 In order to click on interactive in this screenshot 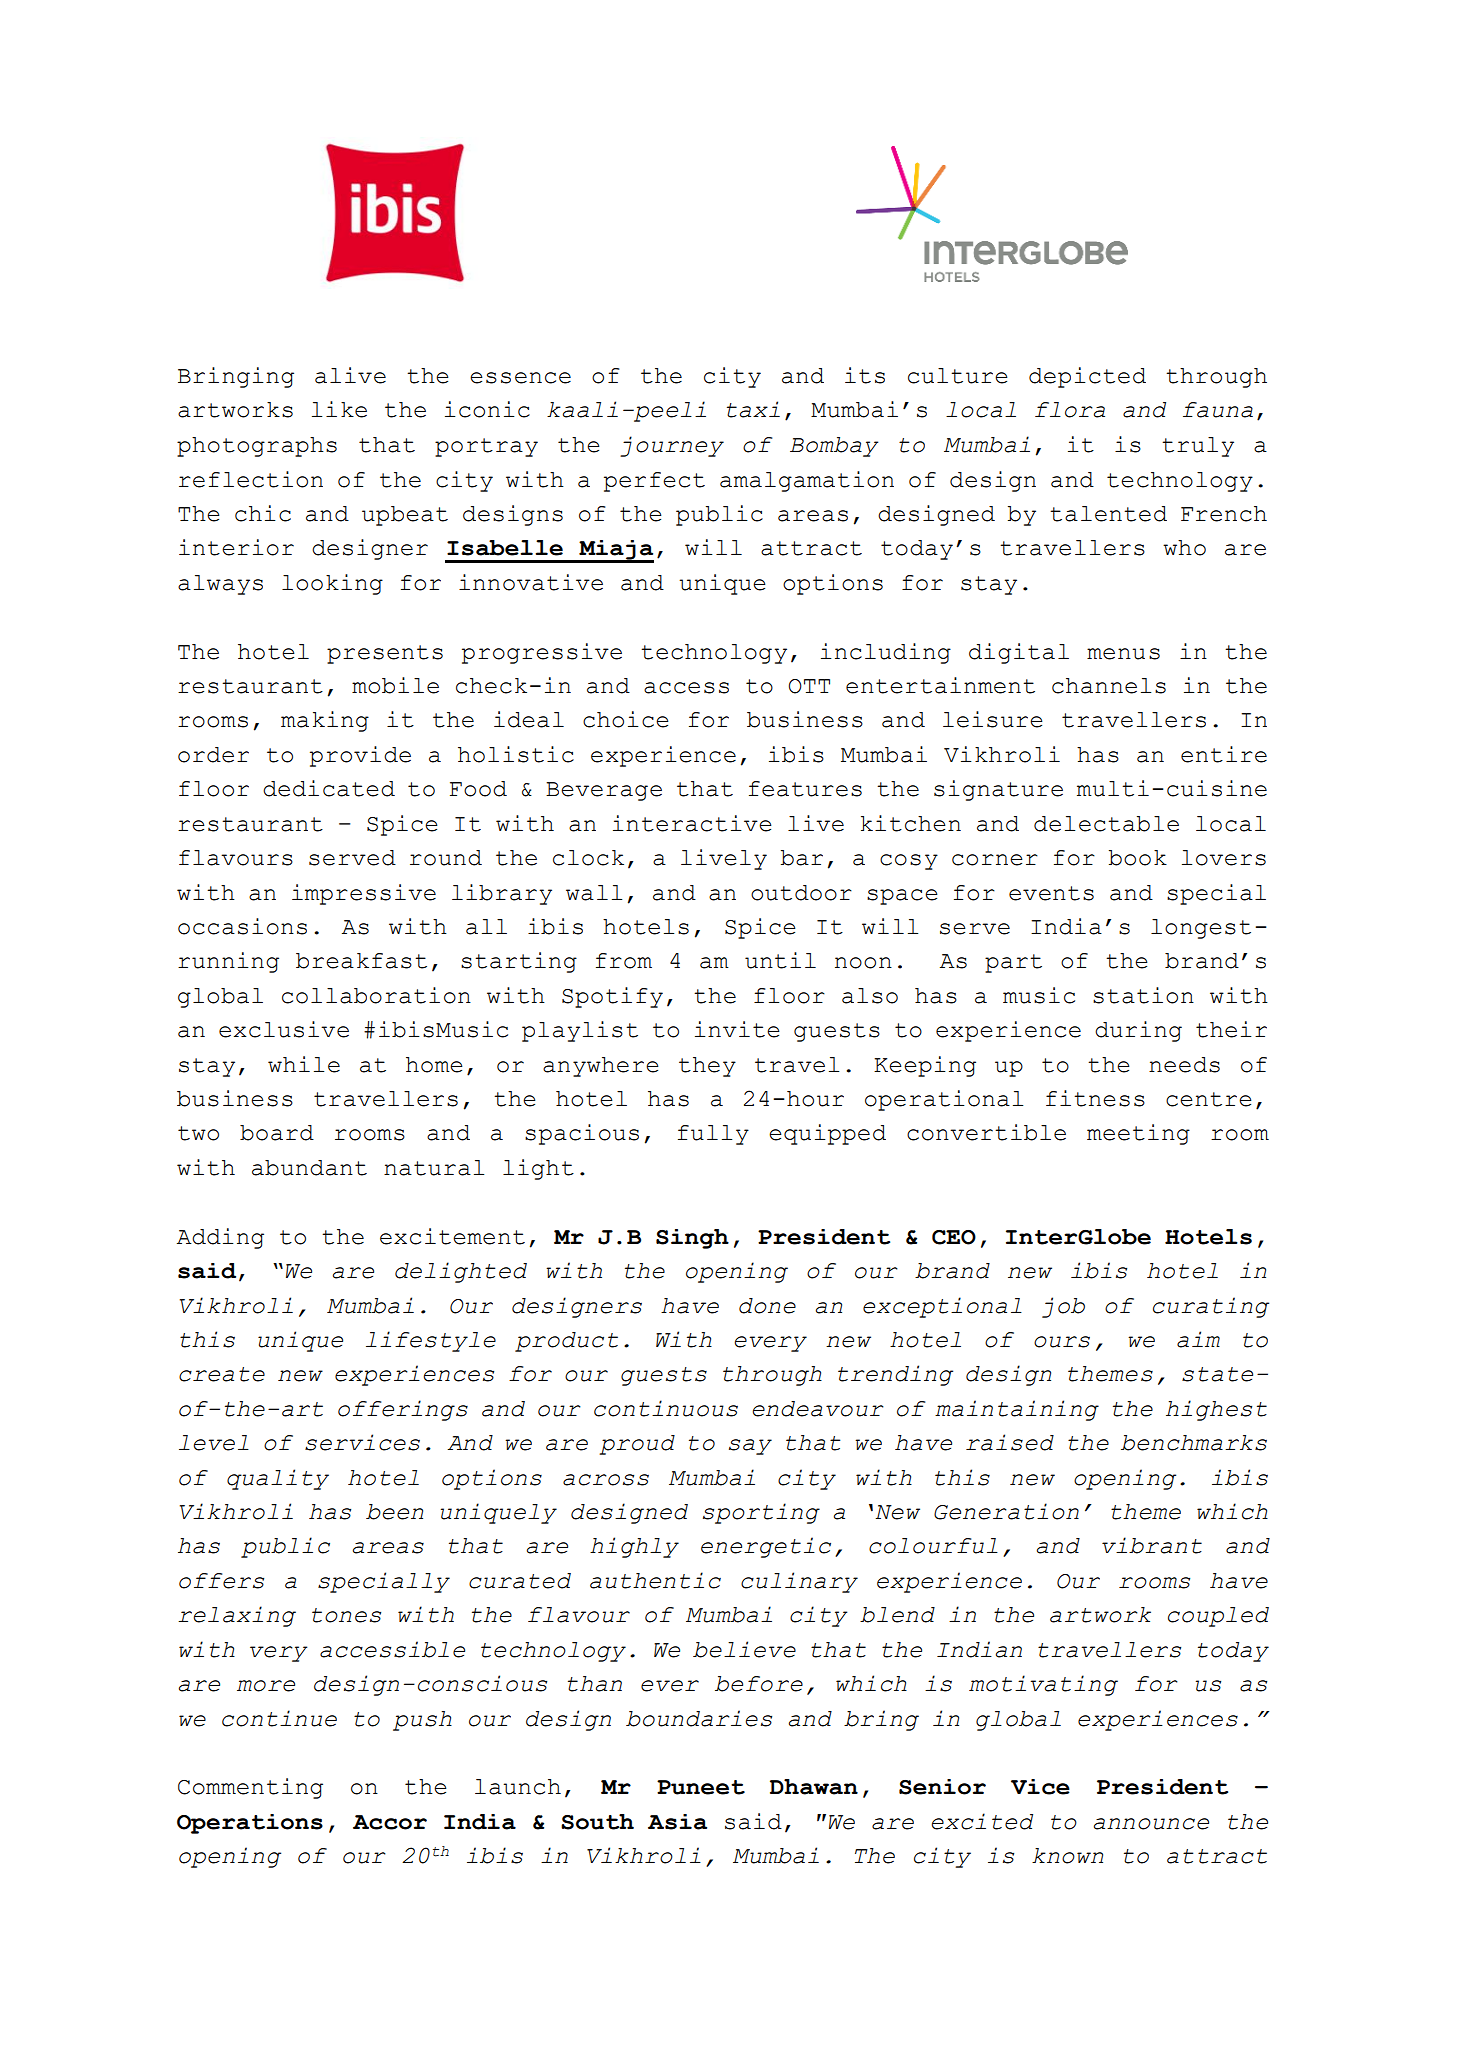, I will do `click(692, 823)`.
